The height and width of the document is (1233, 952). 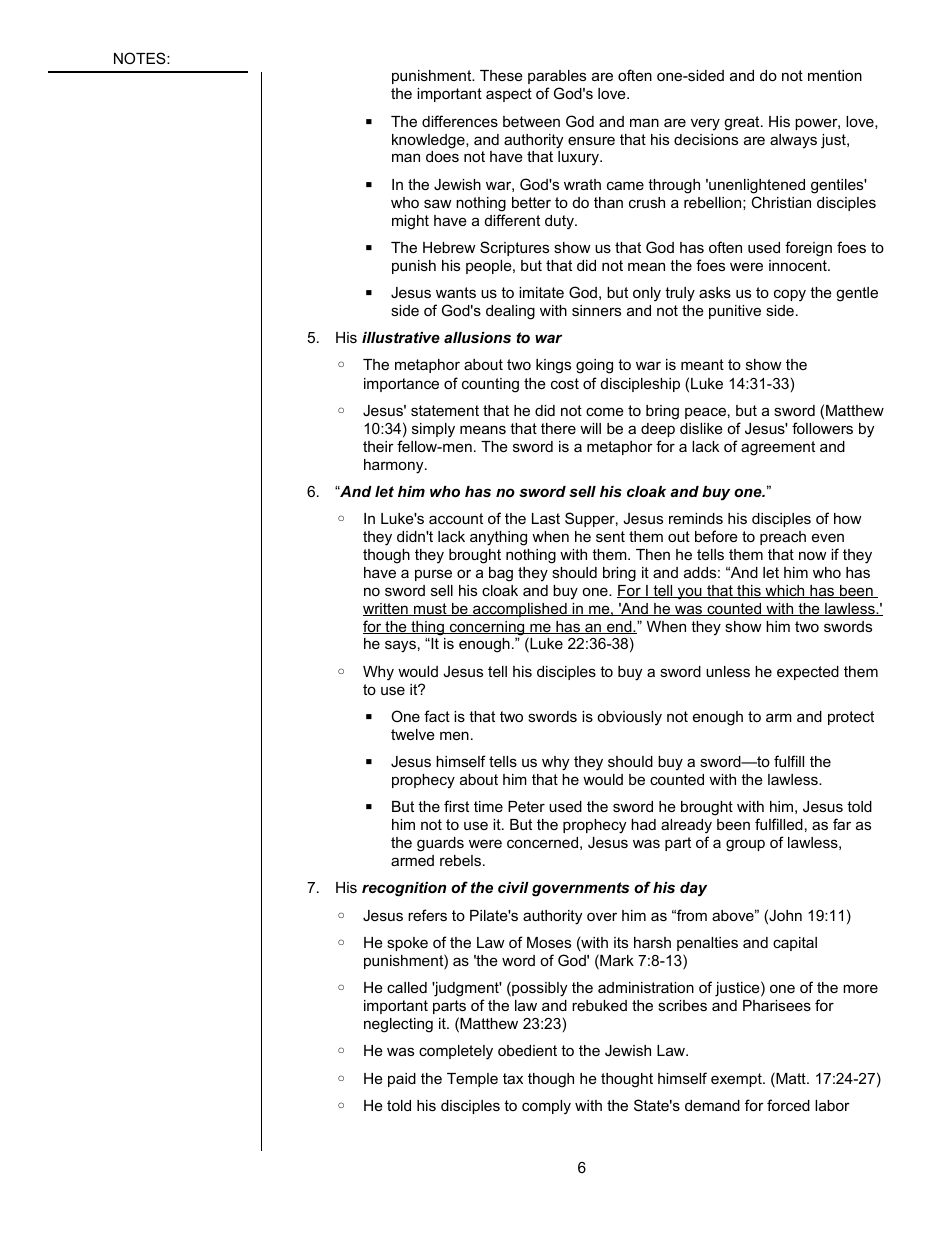 What do you see at coordinates (793, 141) in the document?
I see `always` at bounding box center [793, 141].
